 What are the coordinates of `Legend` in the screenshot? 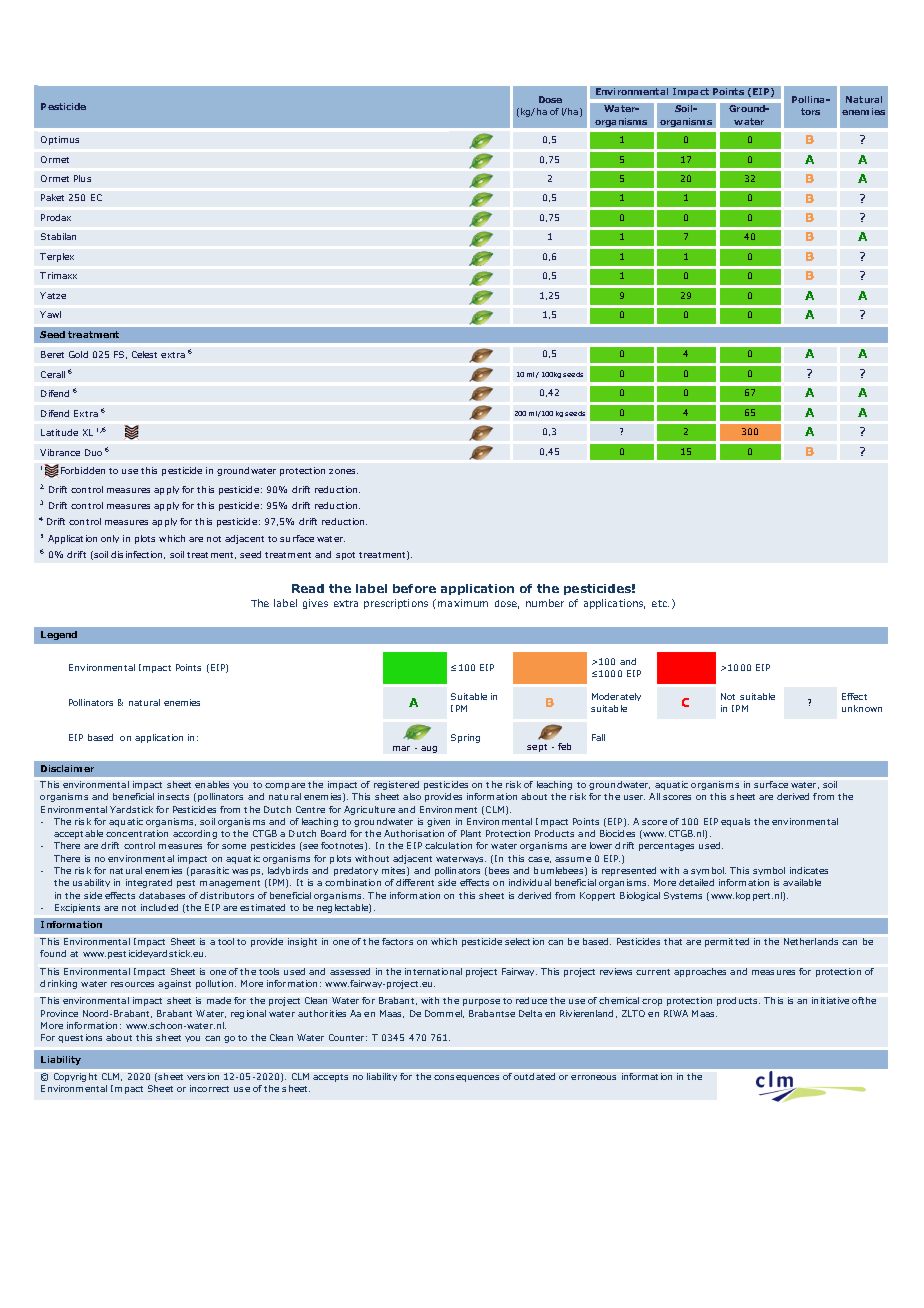 It's located at (59, 635).
